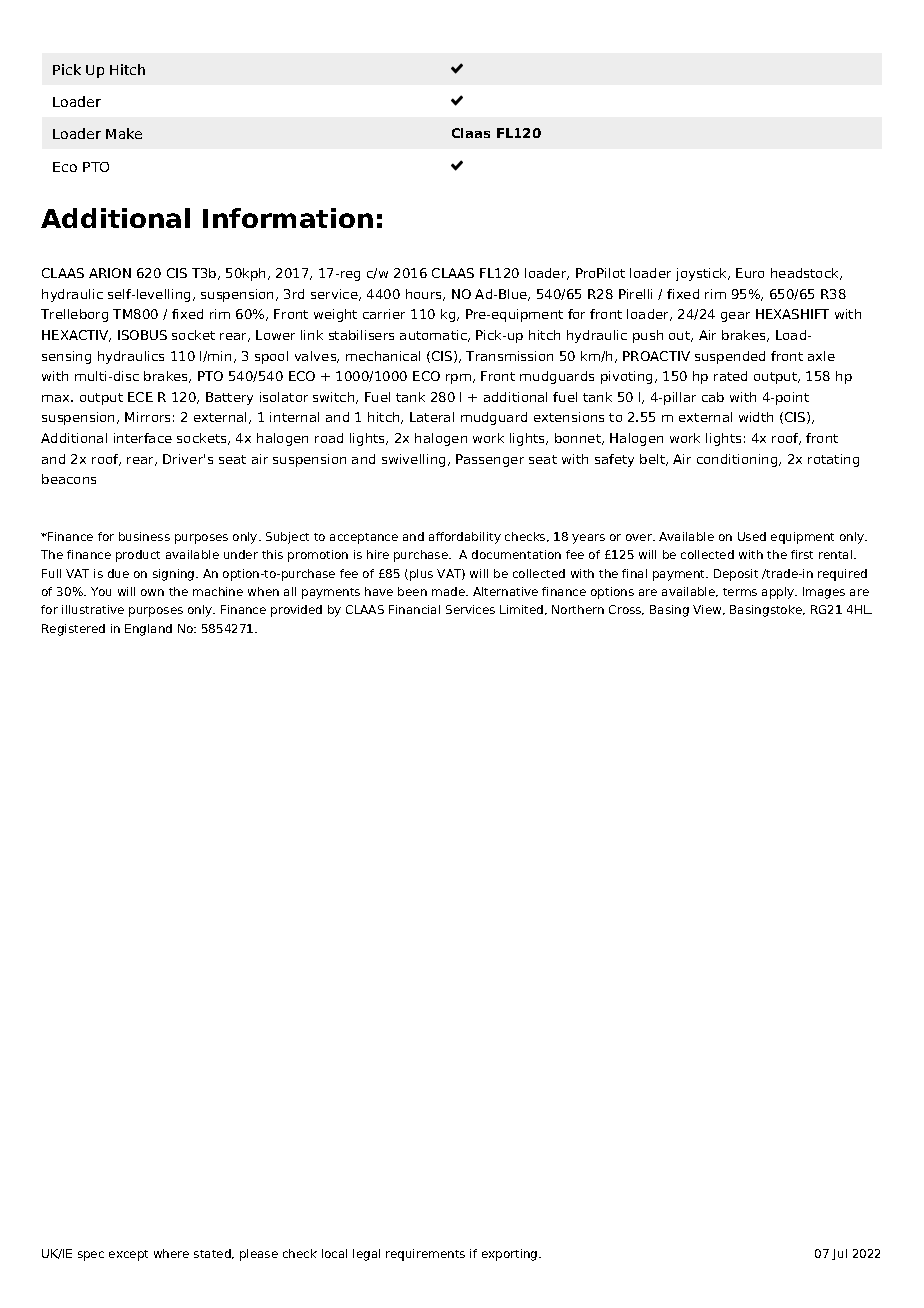  I want to click on Make, so click(124, 133).
